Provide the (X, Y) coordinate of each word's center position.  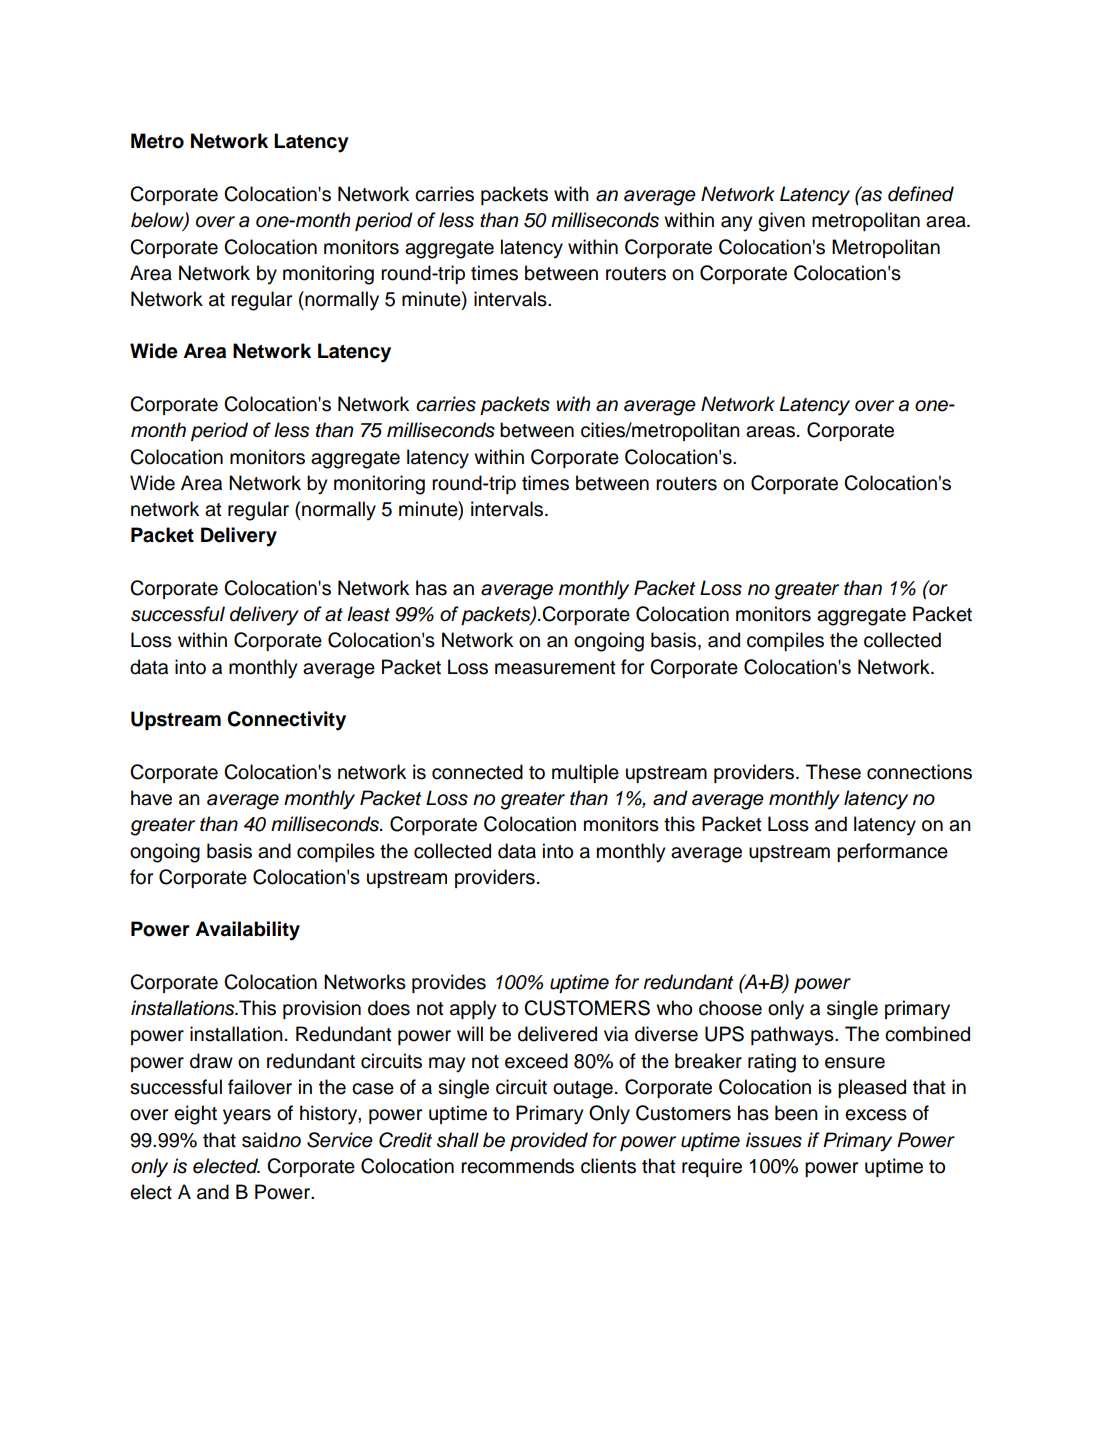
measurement (555, 668)
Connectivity (286, 721)
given (781, 222)
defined (921, 194)
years (247, 1117)
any (737, 224)
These (833, 772)
